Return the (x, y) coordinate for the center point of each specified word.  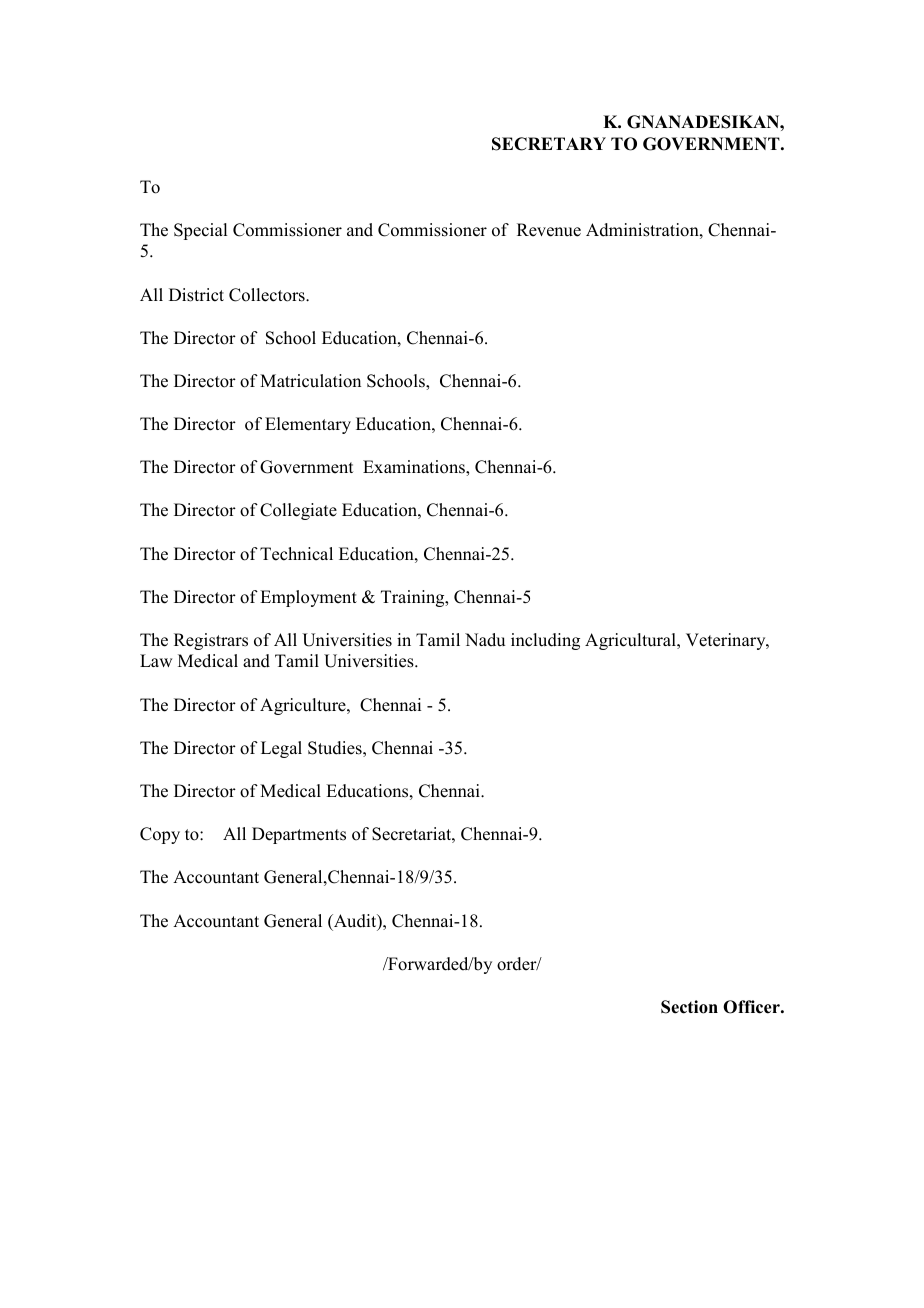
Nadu (485, 640)
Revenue (549, 230)
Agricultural (631, 641)
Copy (160, 835)
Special (200, 231)
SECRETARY (549, 144)
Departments (299, 835)
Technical (296, 554)
